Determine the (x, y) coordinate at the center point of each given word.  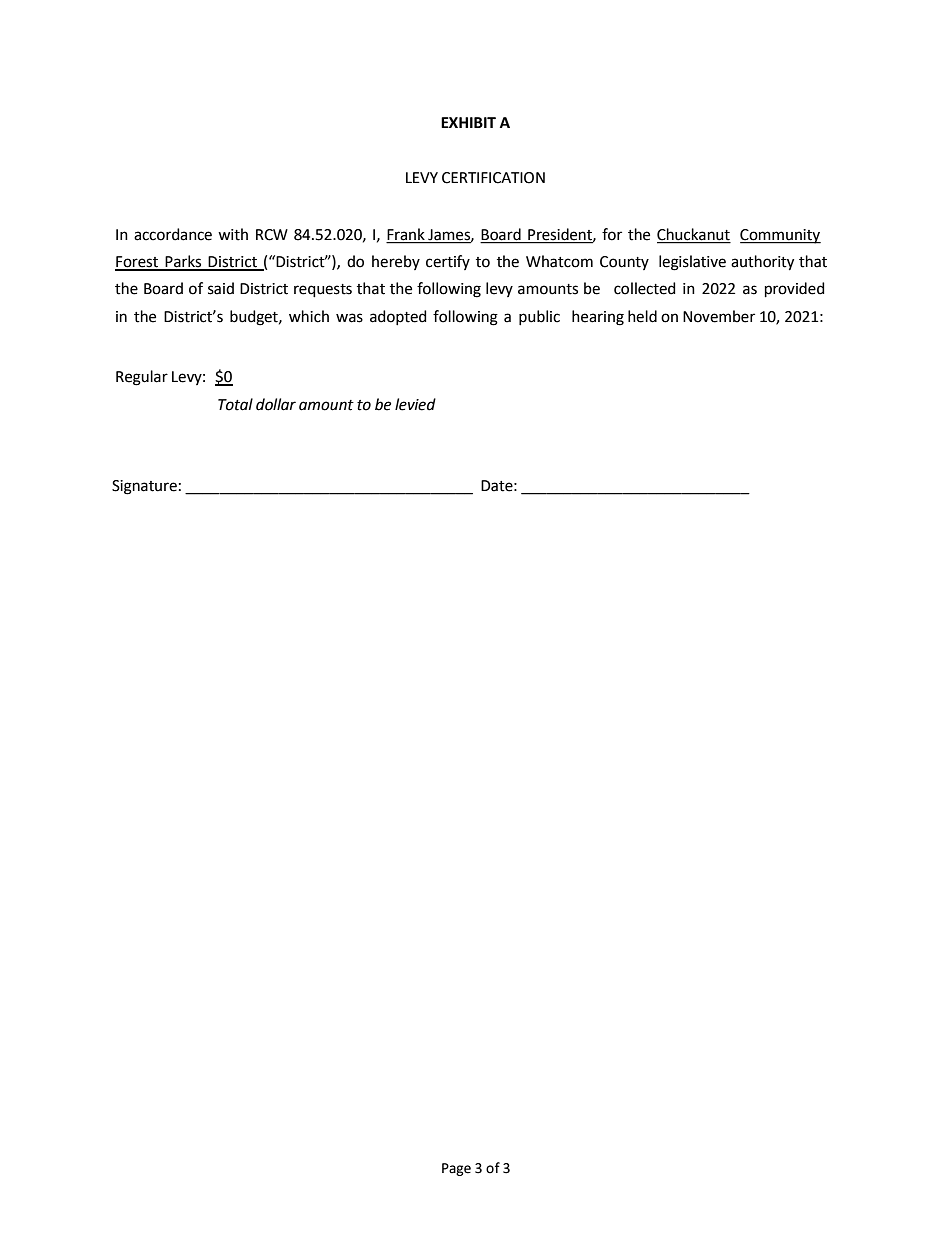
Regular (142, 378)
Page (456, 1169)
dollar (276, 404)
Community (780, 236)
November (719, 316)
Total (235, 404)
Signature (144, 487)
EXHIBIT (468, 122)
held (642, 316)
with (233, 234)
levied (415, 404)
